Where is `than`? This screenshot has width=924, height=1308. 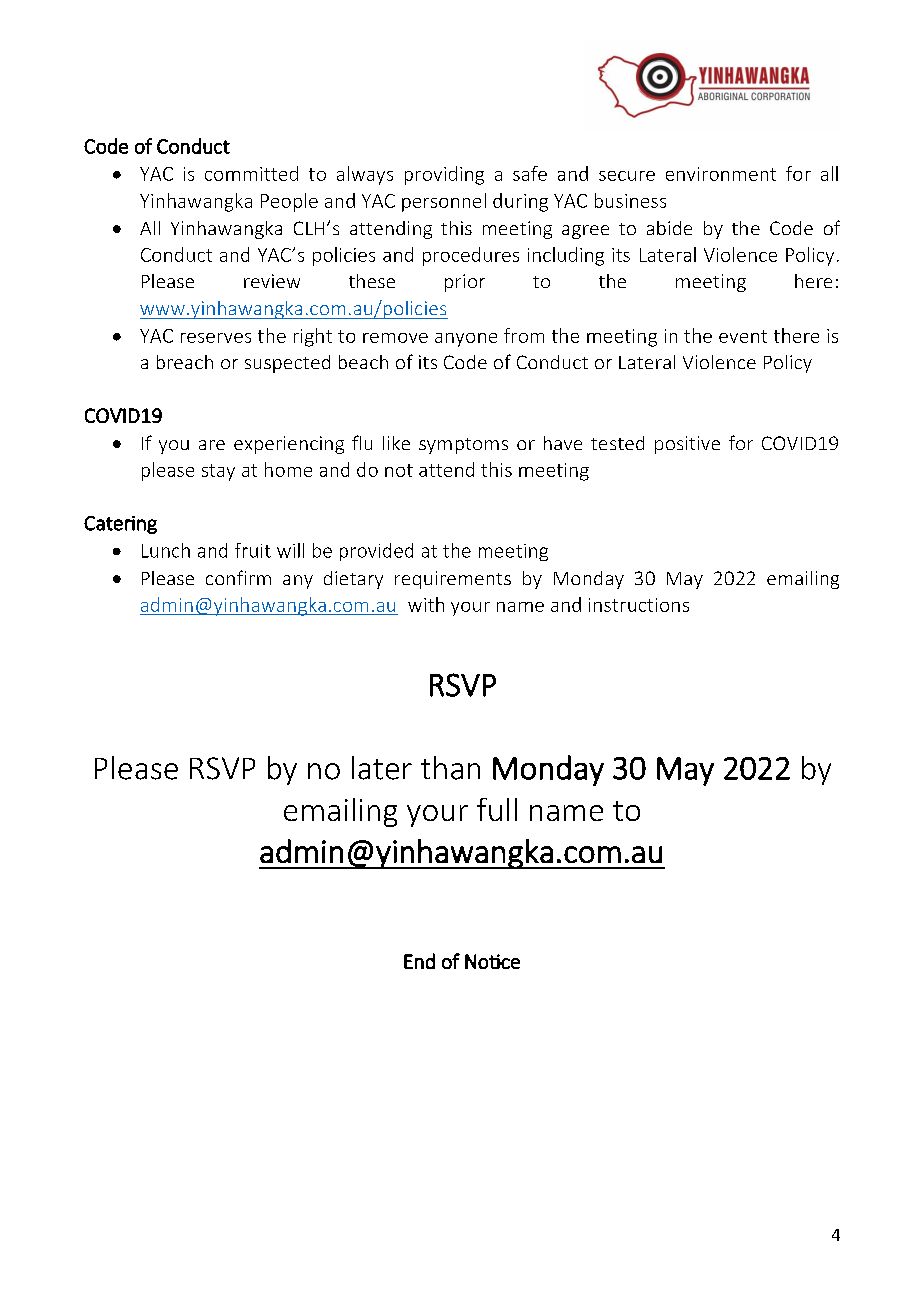 than is located at coordinates (450, 768).
